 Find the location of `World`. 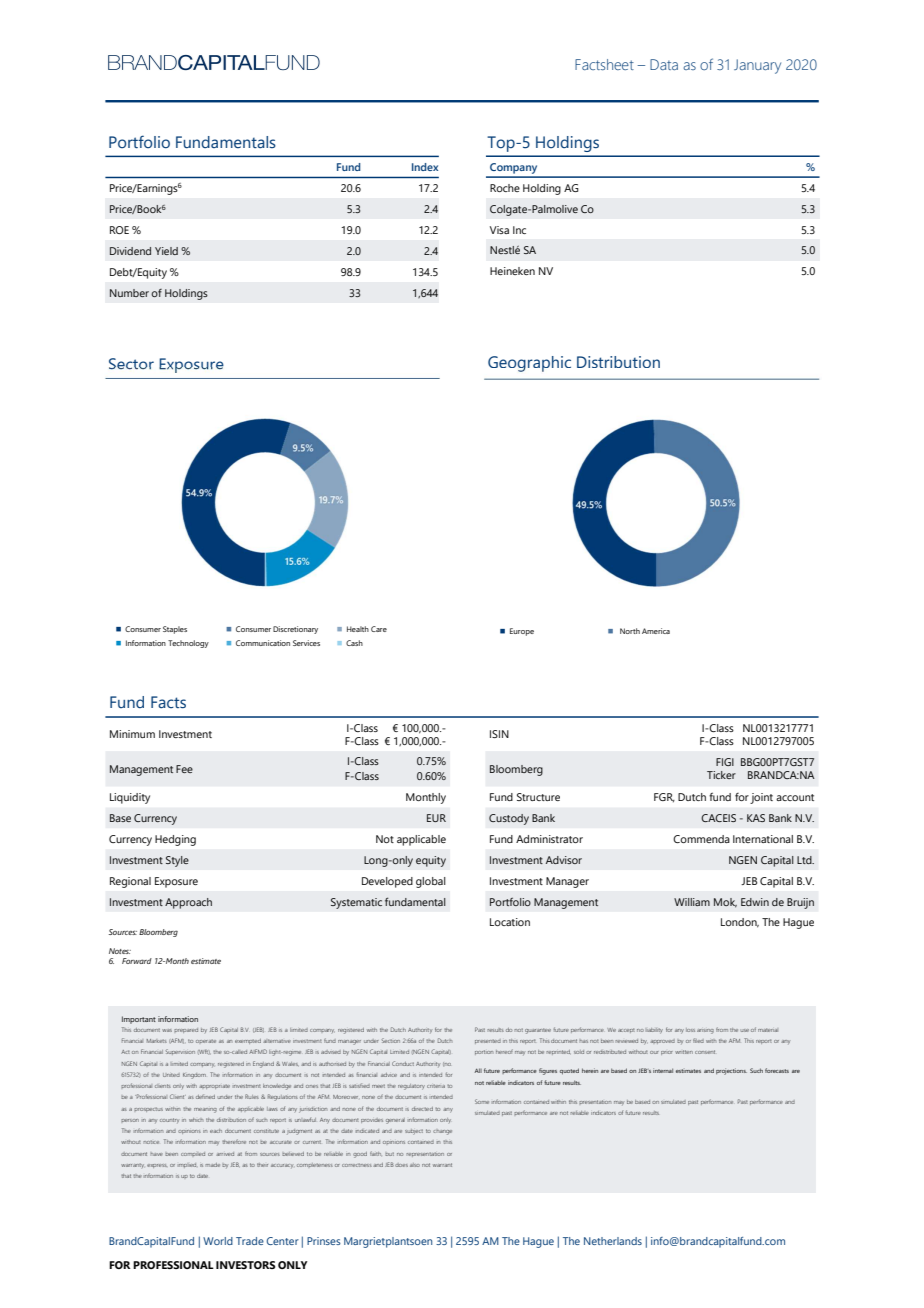

World is located at coordinates (218, 1241).
